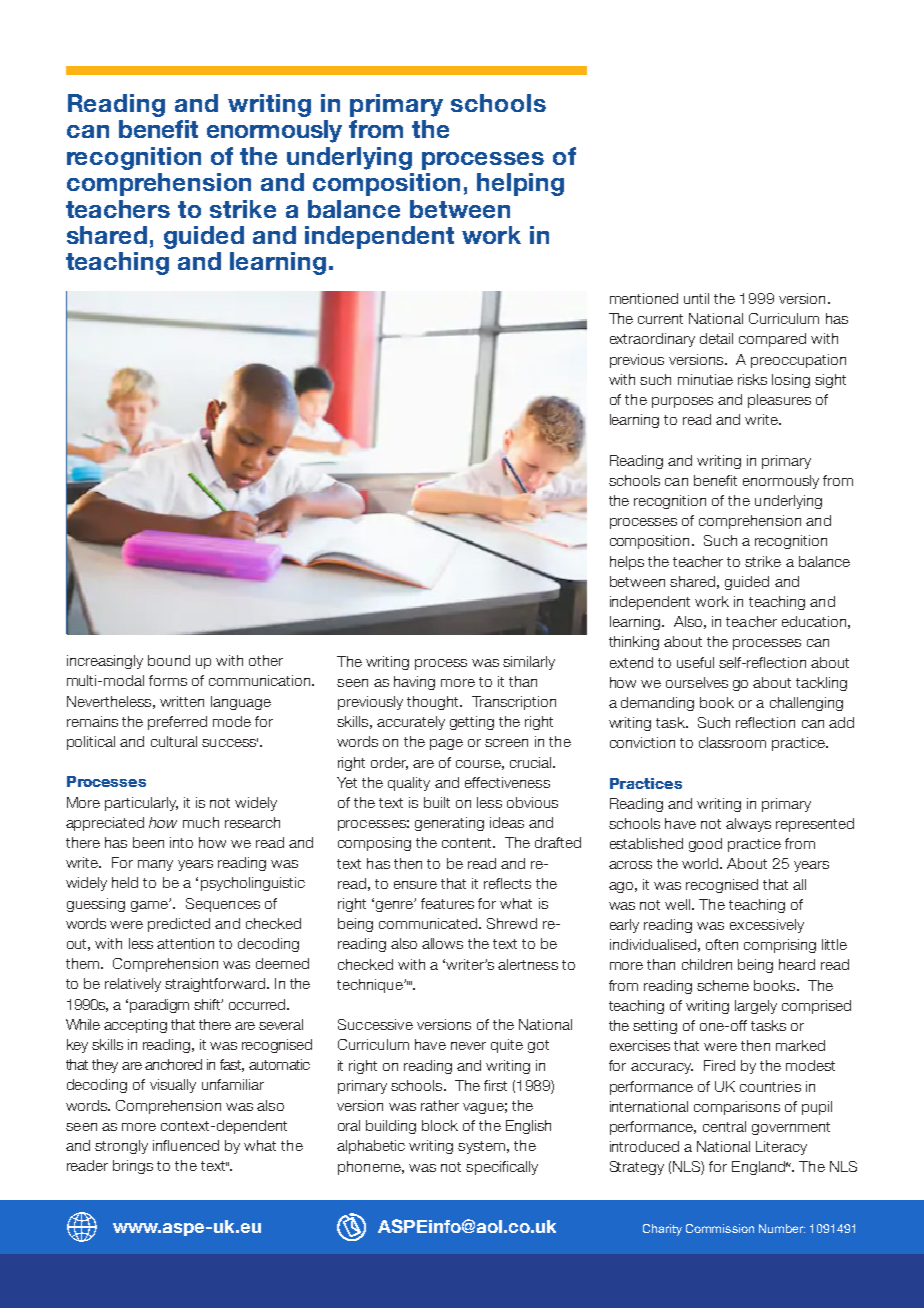  I want to click on mentioned, so click(644, 298).
